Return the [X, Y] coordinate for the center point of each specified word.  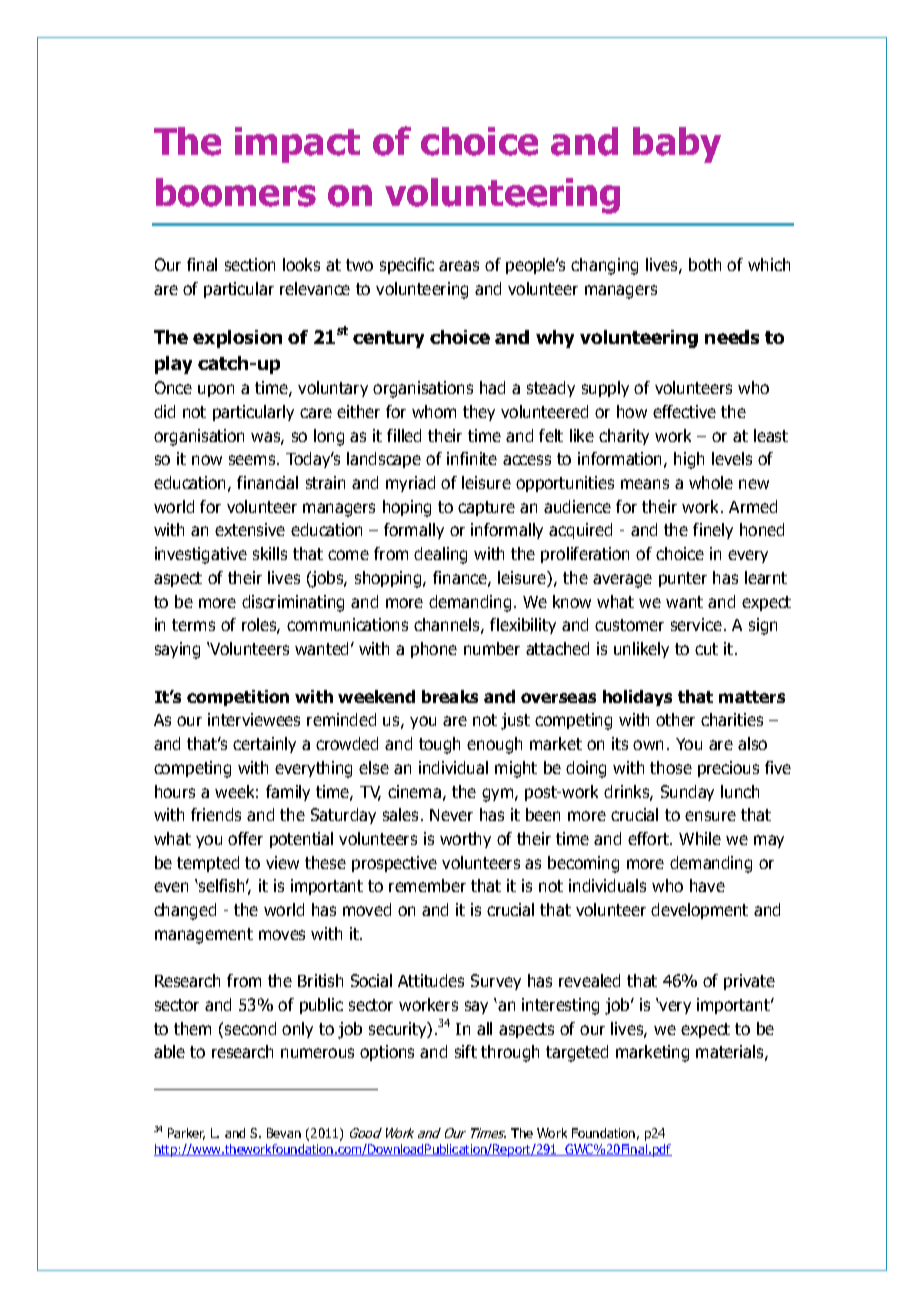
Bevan [284, 1133]
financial [267, 482]
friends [216, 814]
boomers [236, 192]
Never [451, 815]
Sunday [687, 793]
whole [711, 482]
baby [677, 145]
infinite [472, 458]
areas [459, 266]
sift [466, 1051]
